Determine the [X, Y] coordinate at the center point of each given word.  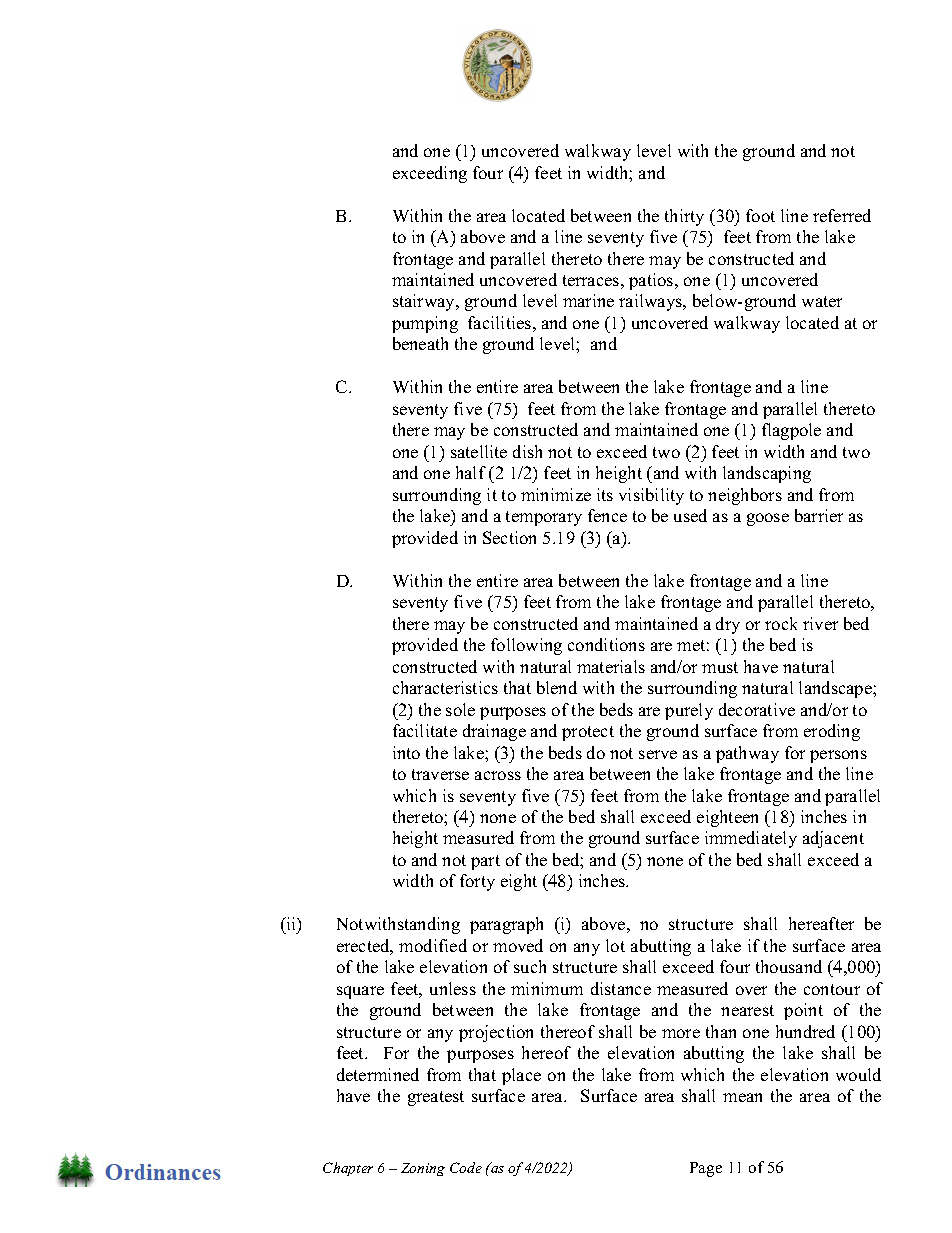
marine [588, 300]
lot [615, 945]
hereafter [821, 923]
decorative [757, 709]
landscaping [767, 474]
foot [760, 215]
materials [611, 666]
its [605, 494]
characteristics [445, 687]
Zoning [423, 1169]
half [471, 472]
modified [433, 945]
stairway [425, 302]
